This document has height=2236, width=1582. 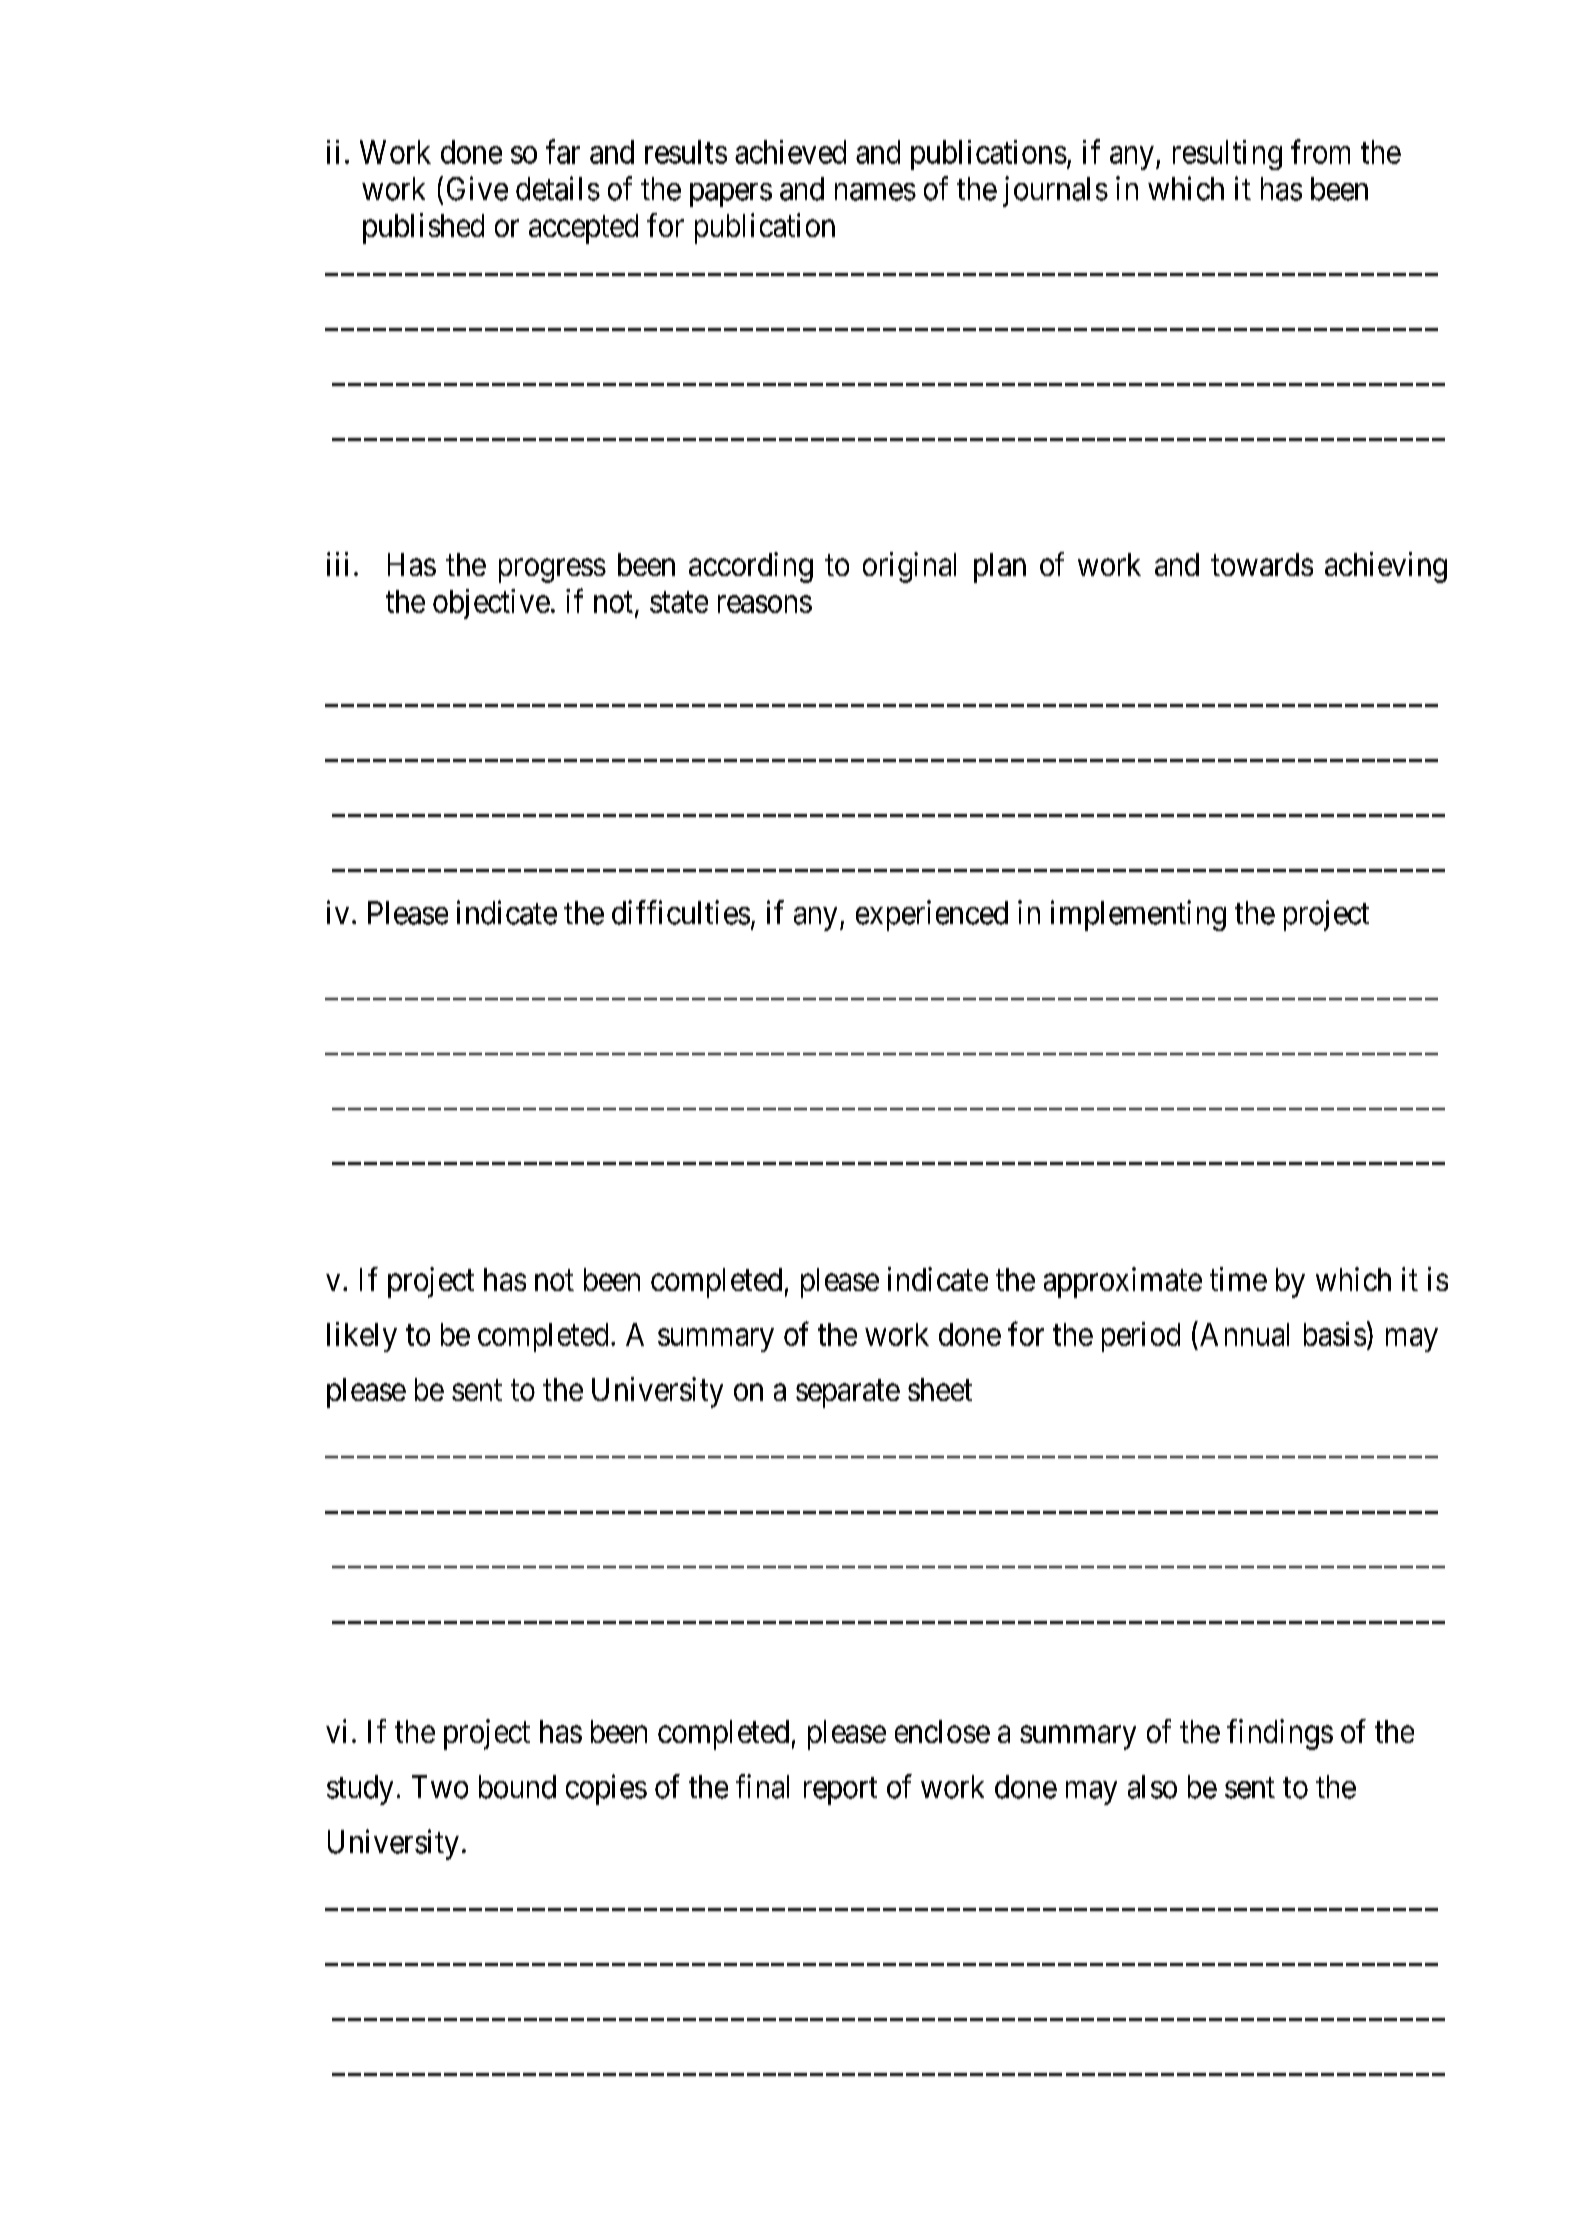 What do you see at coordinates (909, 567) in the document?
I see `original` at bounding box center [909, 567].
